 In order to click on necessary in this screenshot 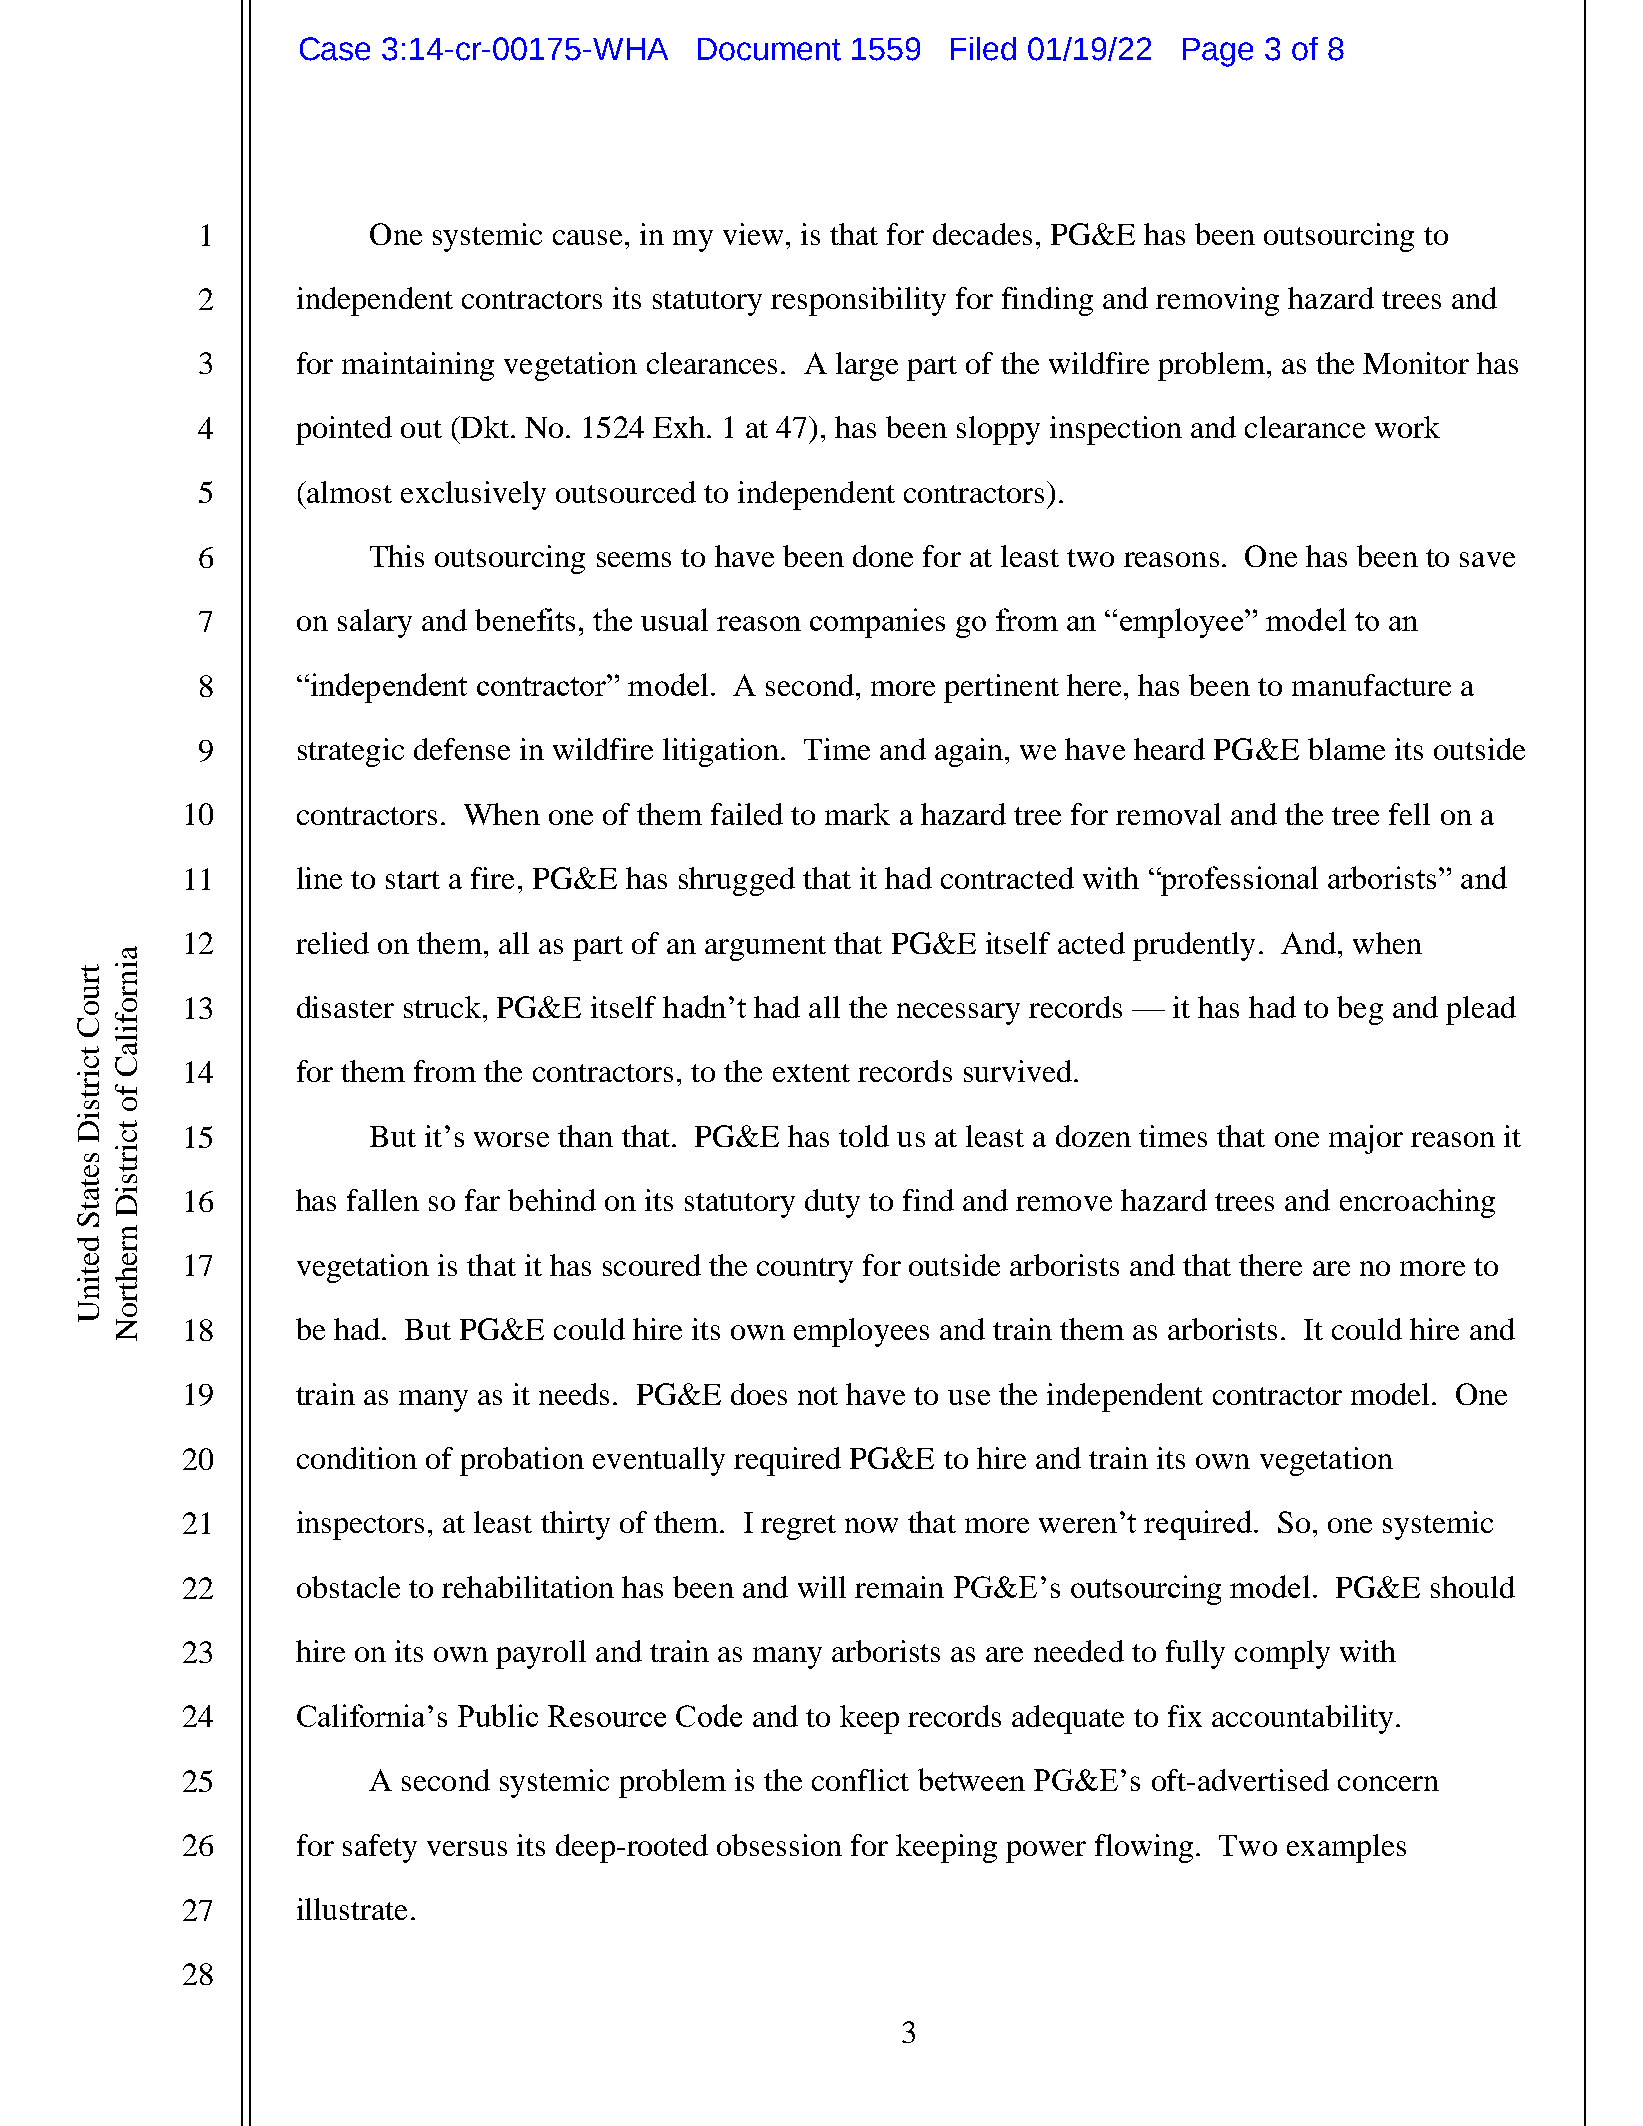, I will do `click(958, 1014)`.
